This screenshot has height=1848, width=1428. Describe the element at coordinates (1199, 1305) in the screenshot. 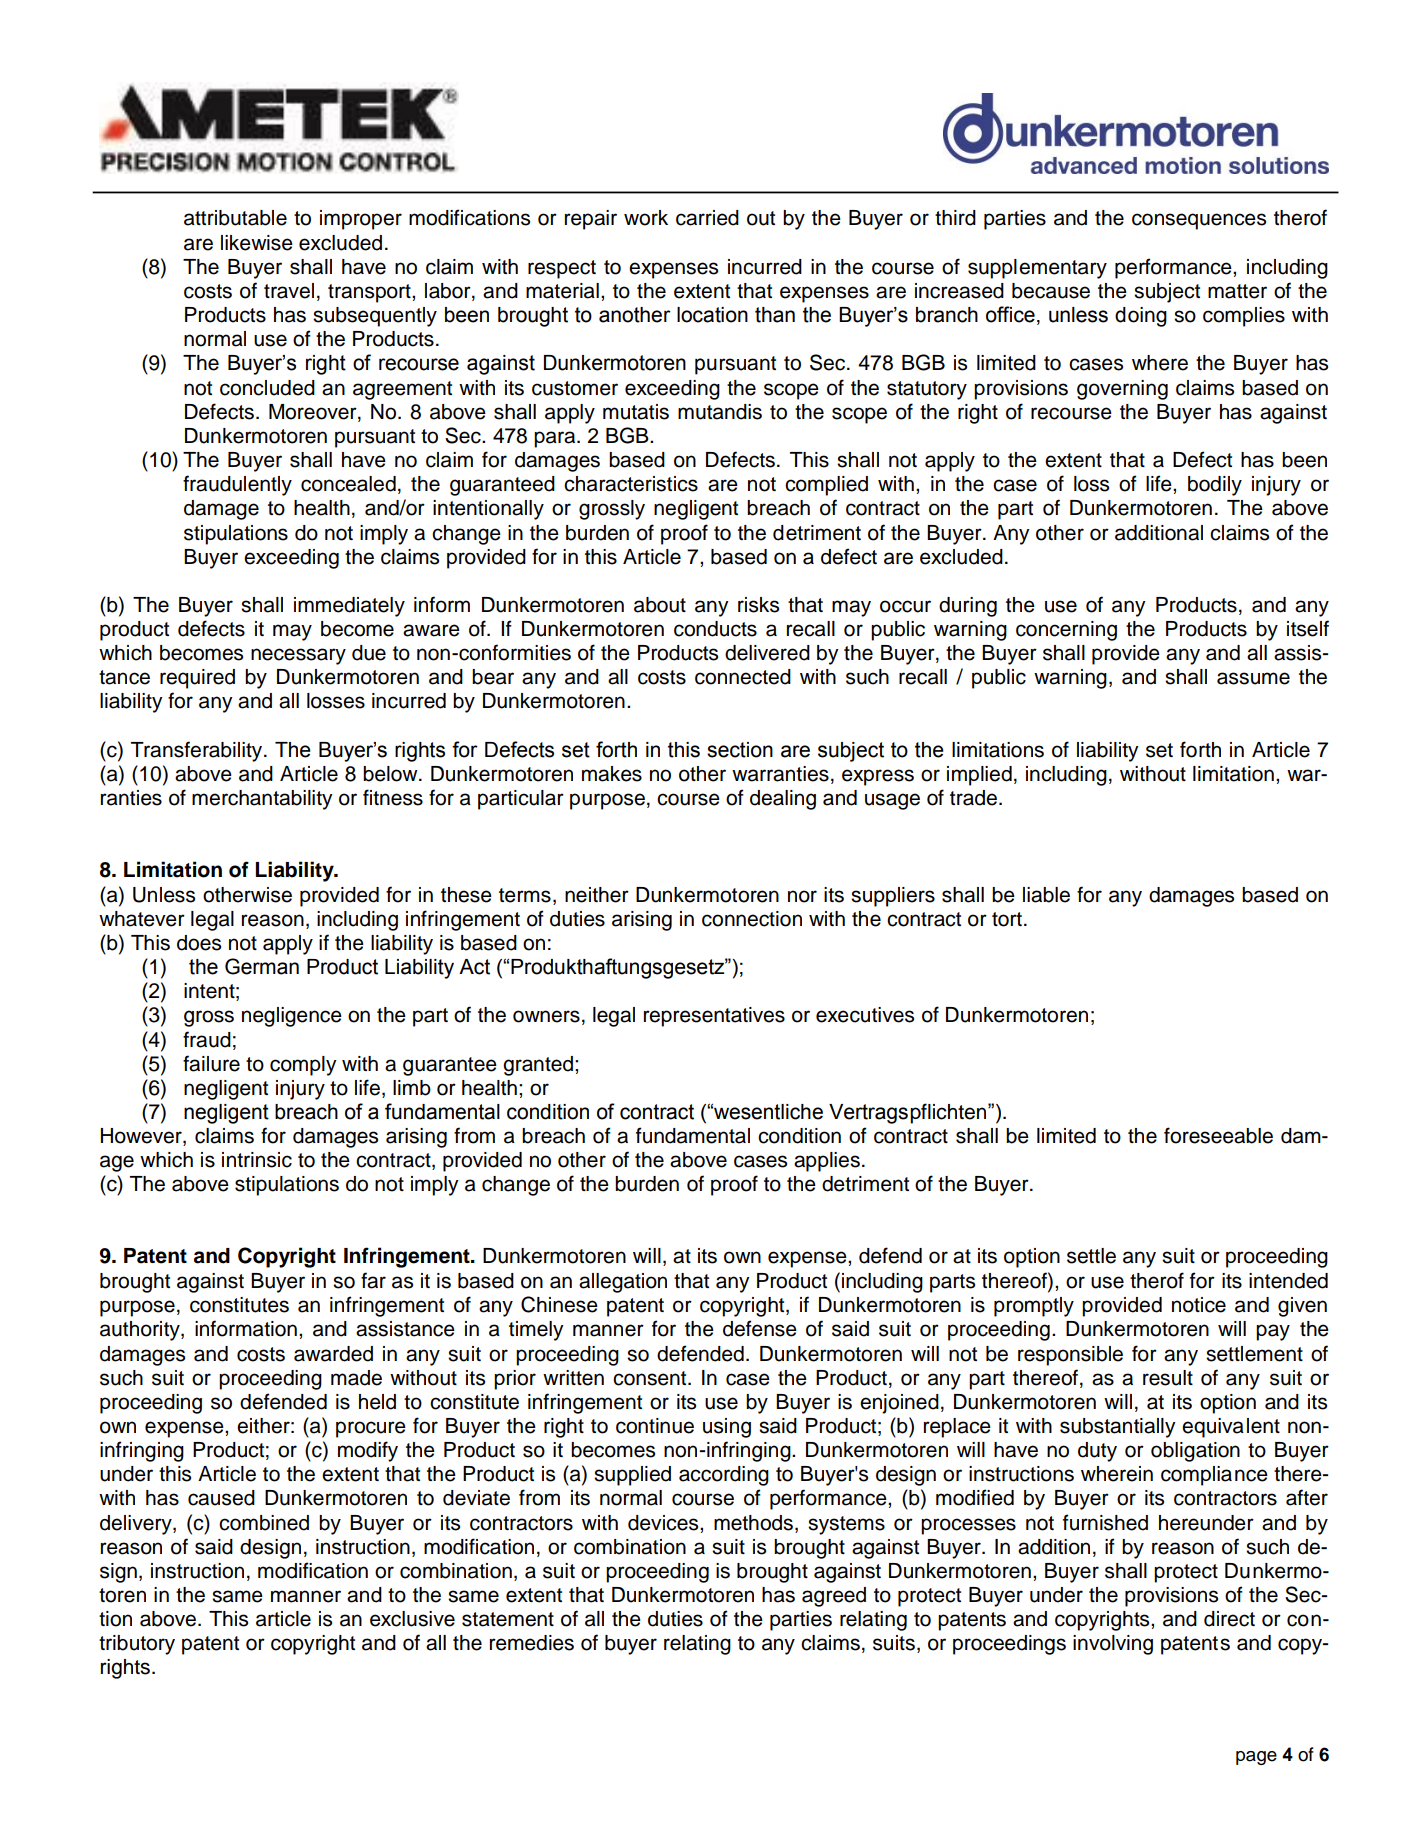

I see `notice` at that location.
